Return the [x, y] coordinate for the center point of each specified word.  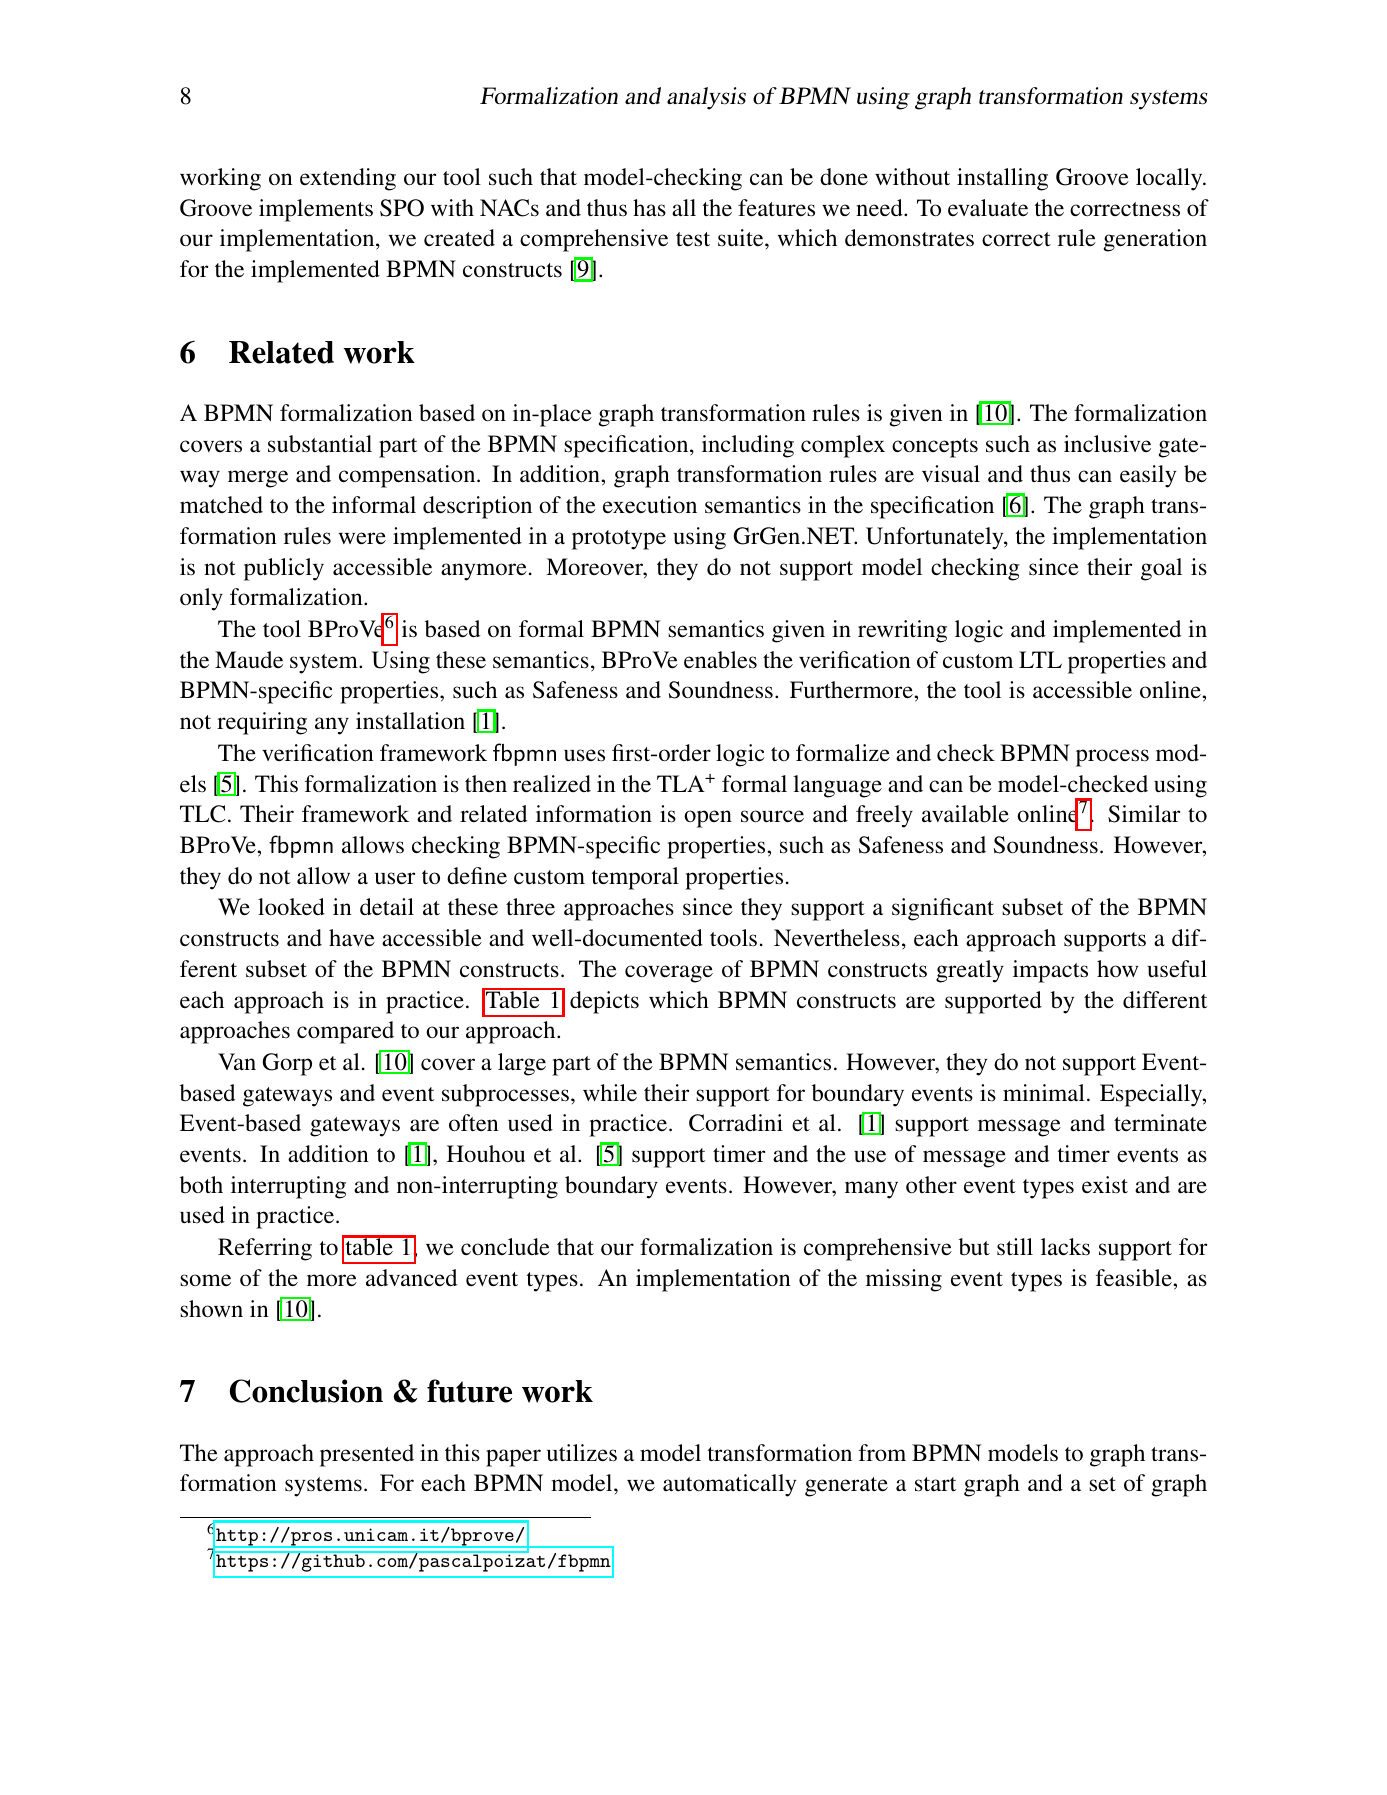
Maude [249, 660]
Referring [265, 1249]
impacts [1050, 971]
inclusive [1107, 444]
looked [291, 907]
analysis [706, 98]
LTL [1040, 659]
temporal [635, 878]
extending [348, 179]
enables [720, 660]
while [610, 1093]
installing [1002, 179]
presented [367, 1455]
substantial [320, 444]
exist [1105, 1185]
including [748, 446]
